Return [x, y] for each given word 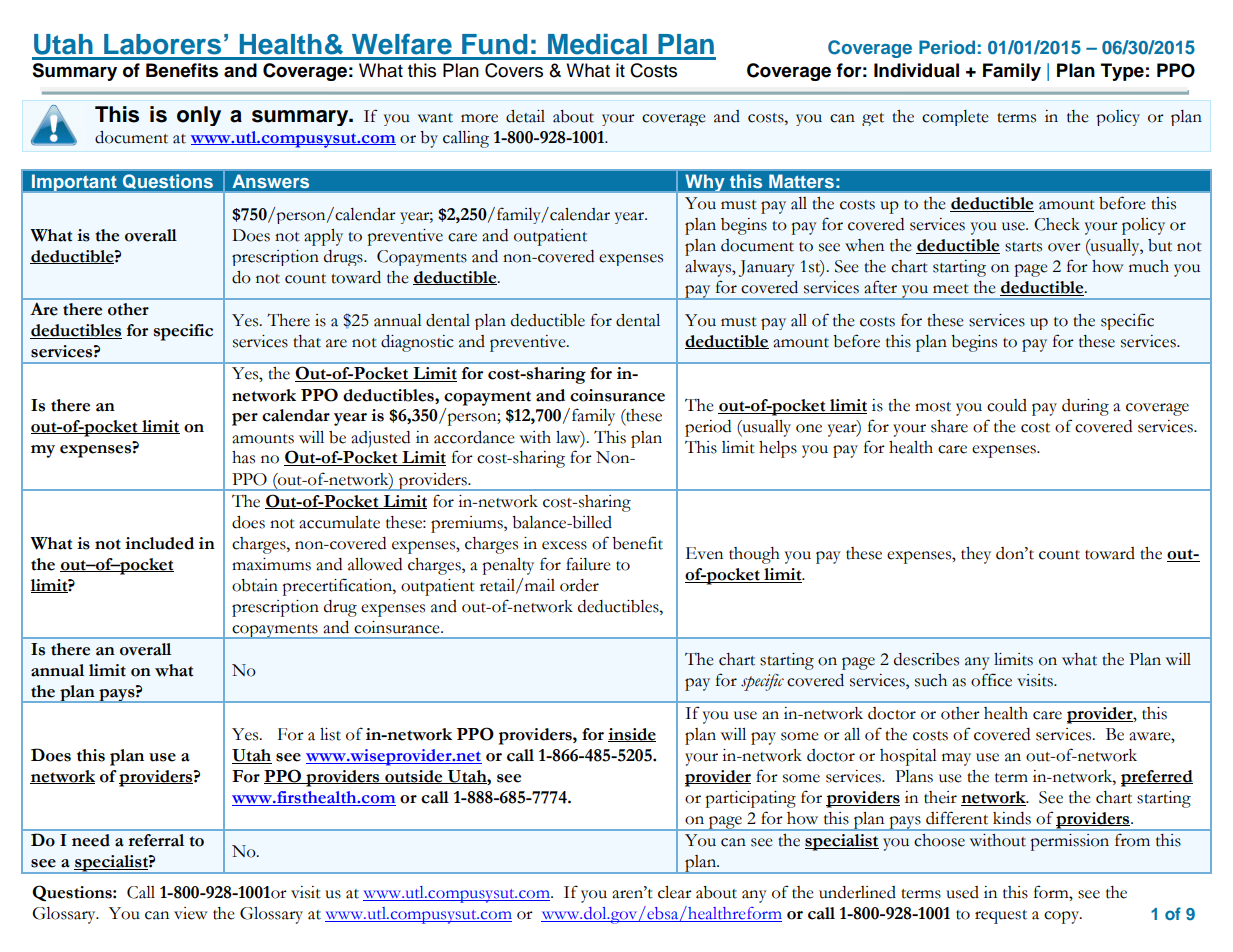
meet [951, 289]
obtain [255, 585]
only [199, 116]
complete [955, 118]
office [991, 680]
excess [564, 545]
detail [525, 116]
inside [632, 735]
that [307, 341]
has [243, 457]
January [767, 268]
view [191, 913]
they [976, 555]
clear [675, 892]
